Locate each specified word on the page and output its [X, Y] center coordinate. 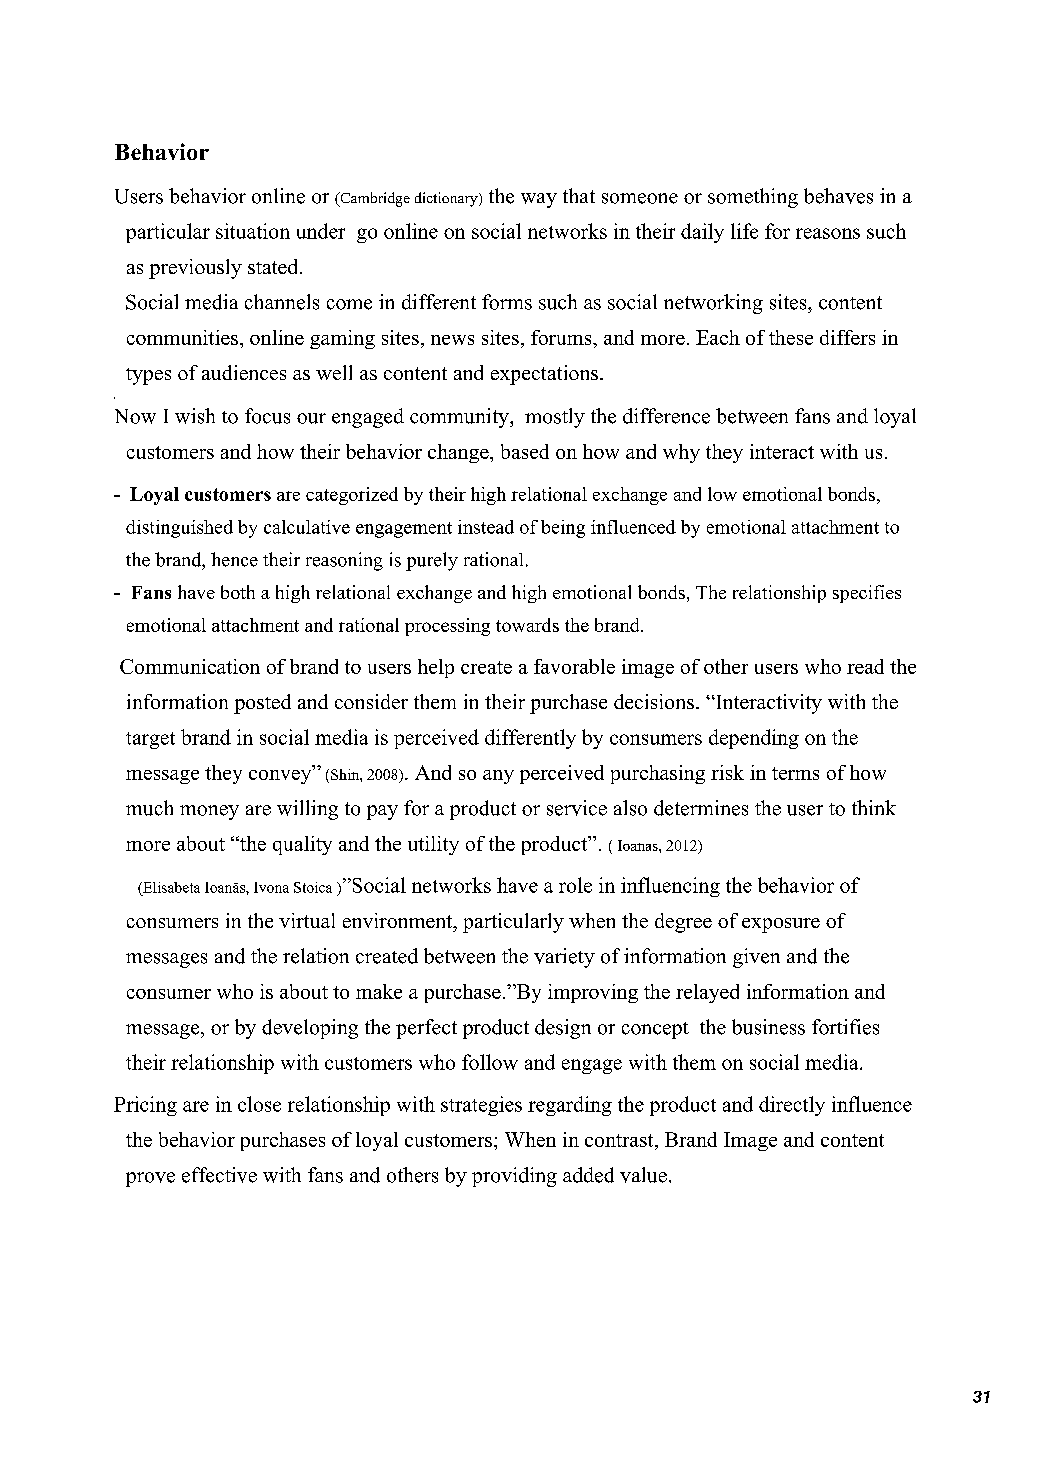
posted [262, 704]
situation [253, 231]
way [539, 200]
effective [219, 1175]
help [436, 668]
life [744, 231]
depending [754, 739]
